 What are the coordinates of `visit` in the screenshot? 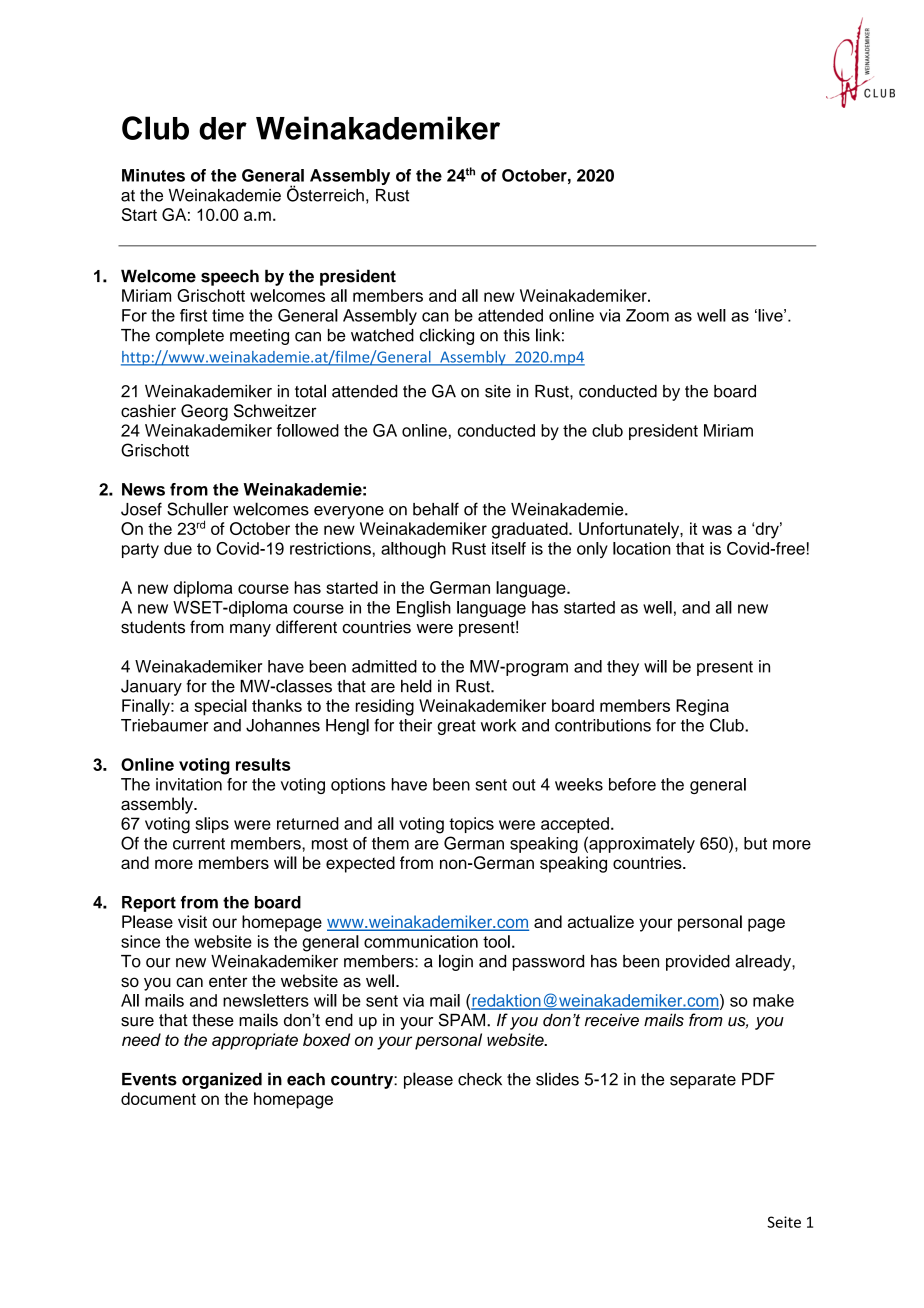 It's located at (192, 921).
